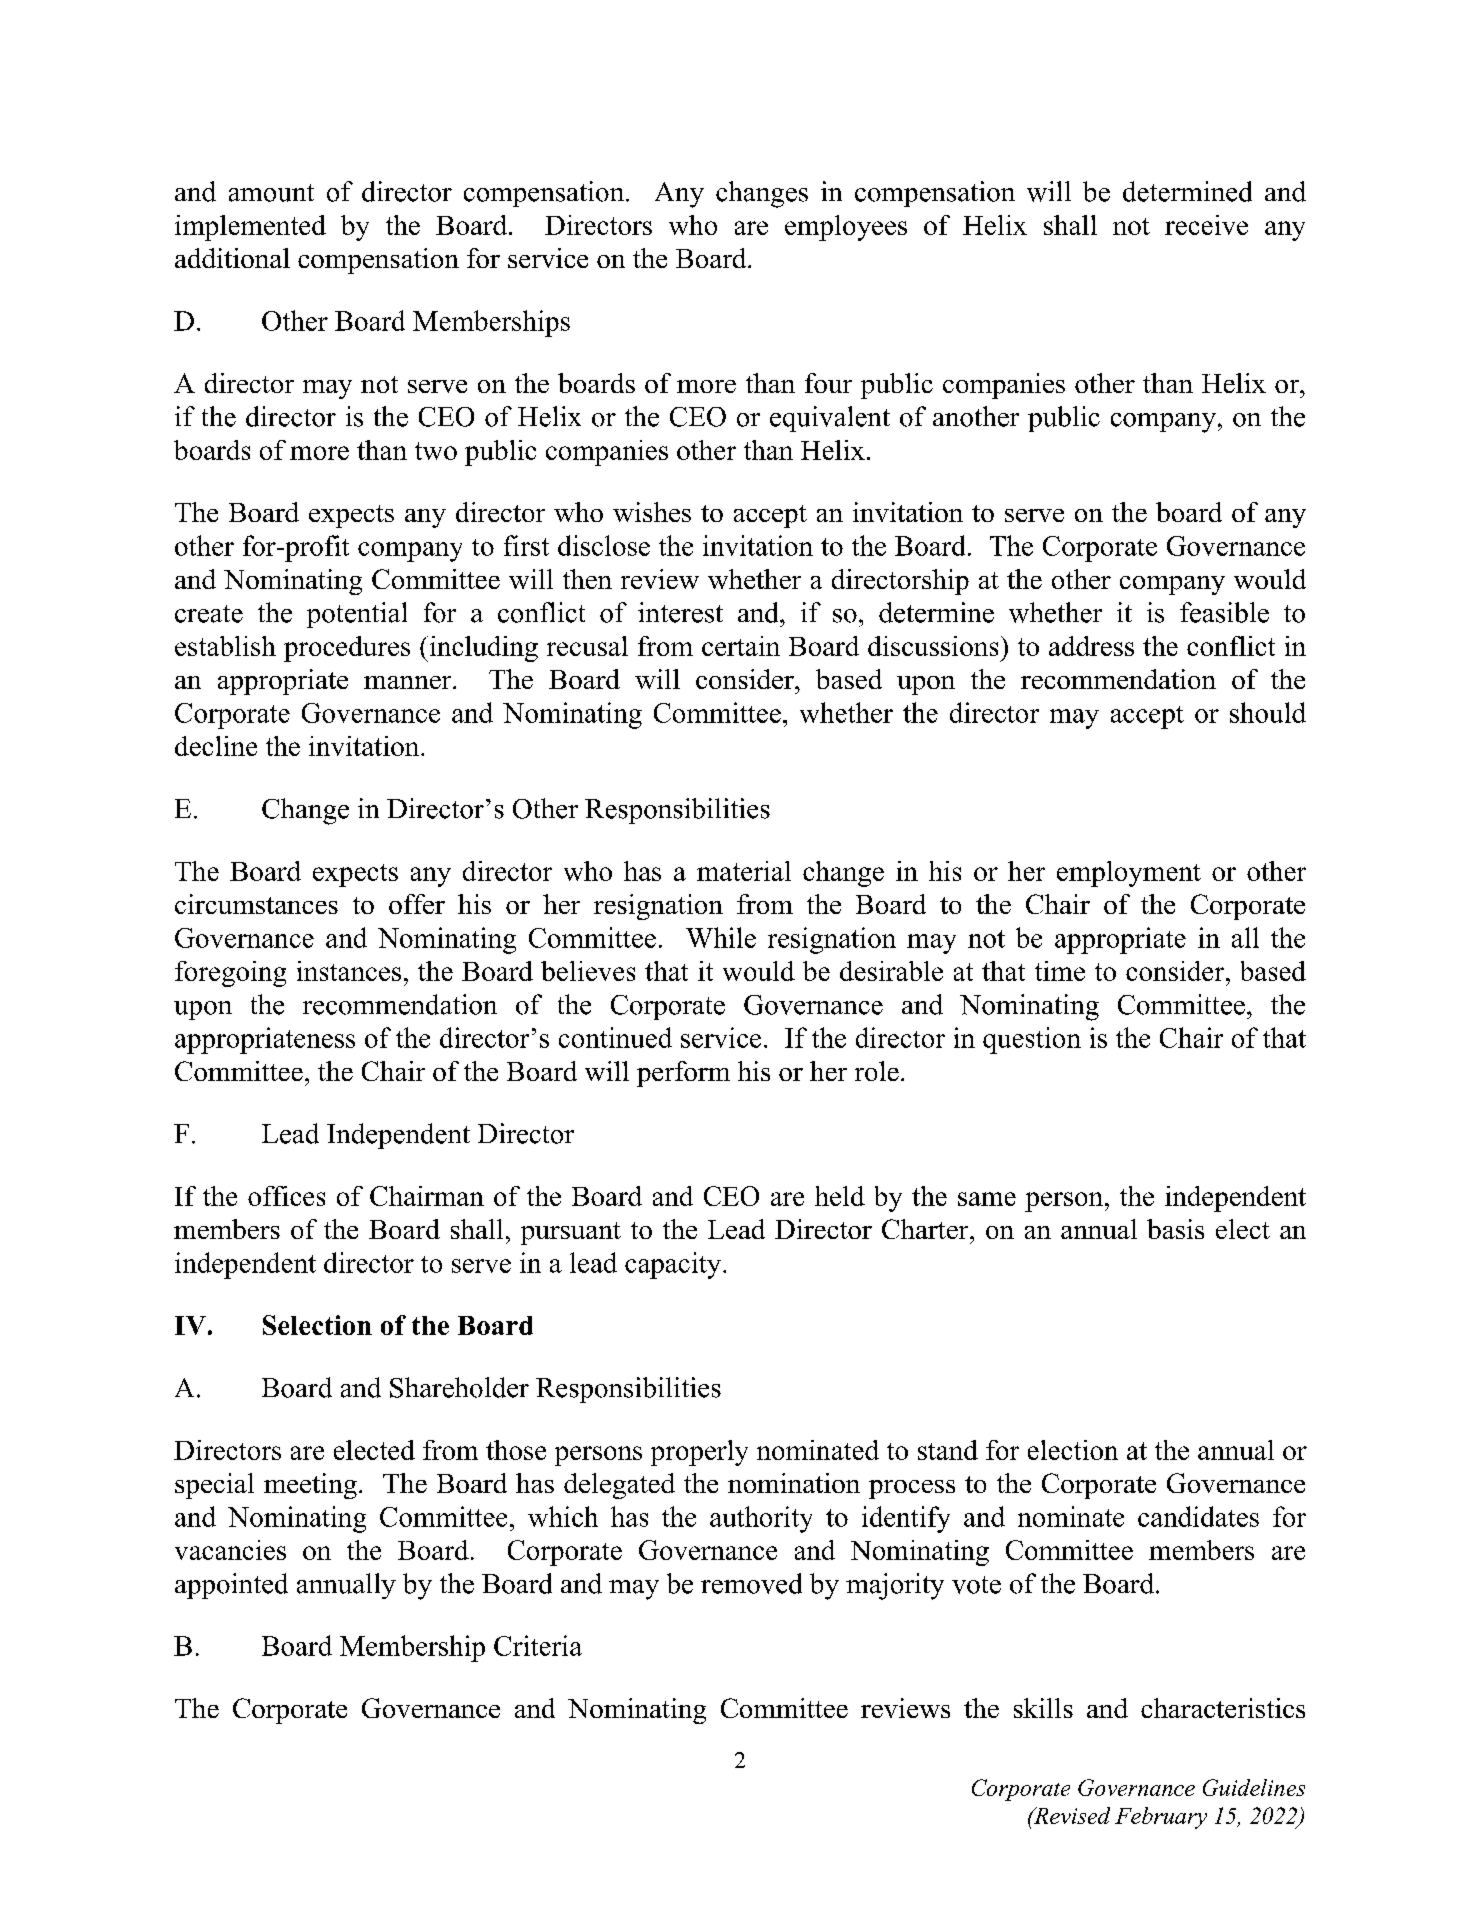 The height and width of the screenshot is (1916, 1480). What do you see at coordinates (349, 971) in the screenshot?
I see `instances` at bounding box center [349, 971].
